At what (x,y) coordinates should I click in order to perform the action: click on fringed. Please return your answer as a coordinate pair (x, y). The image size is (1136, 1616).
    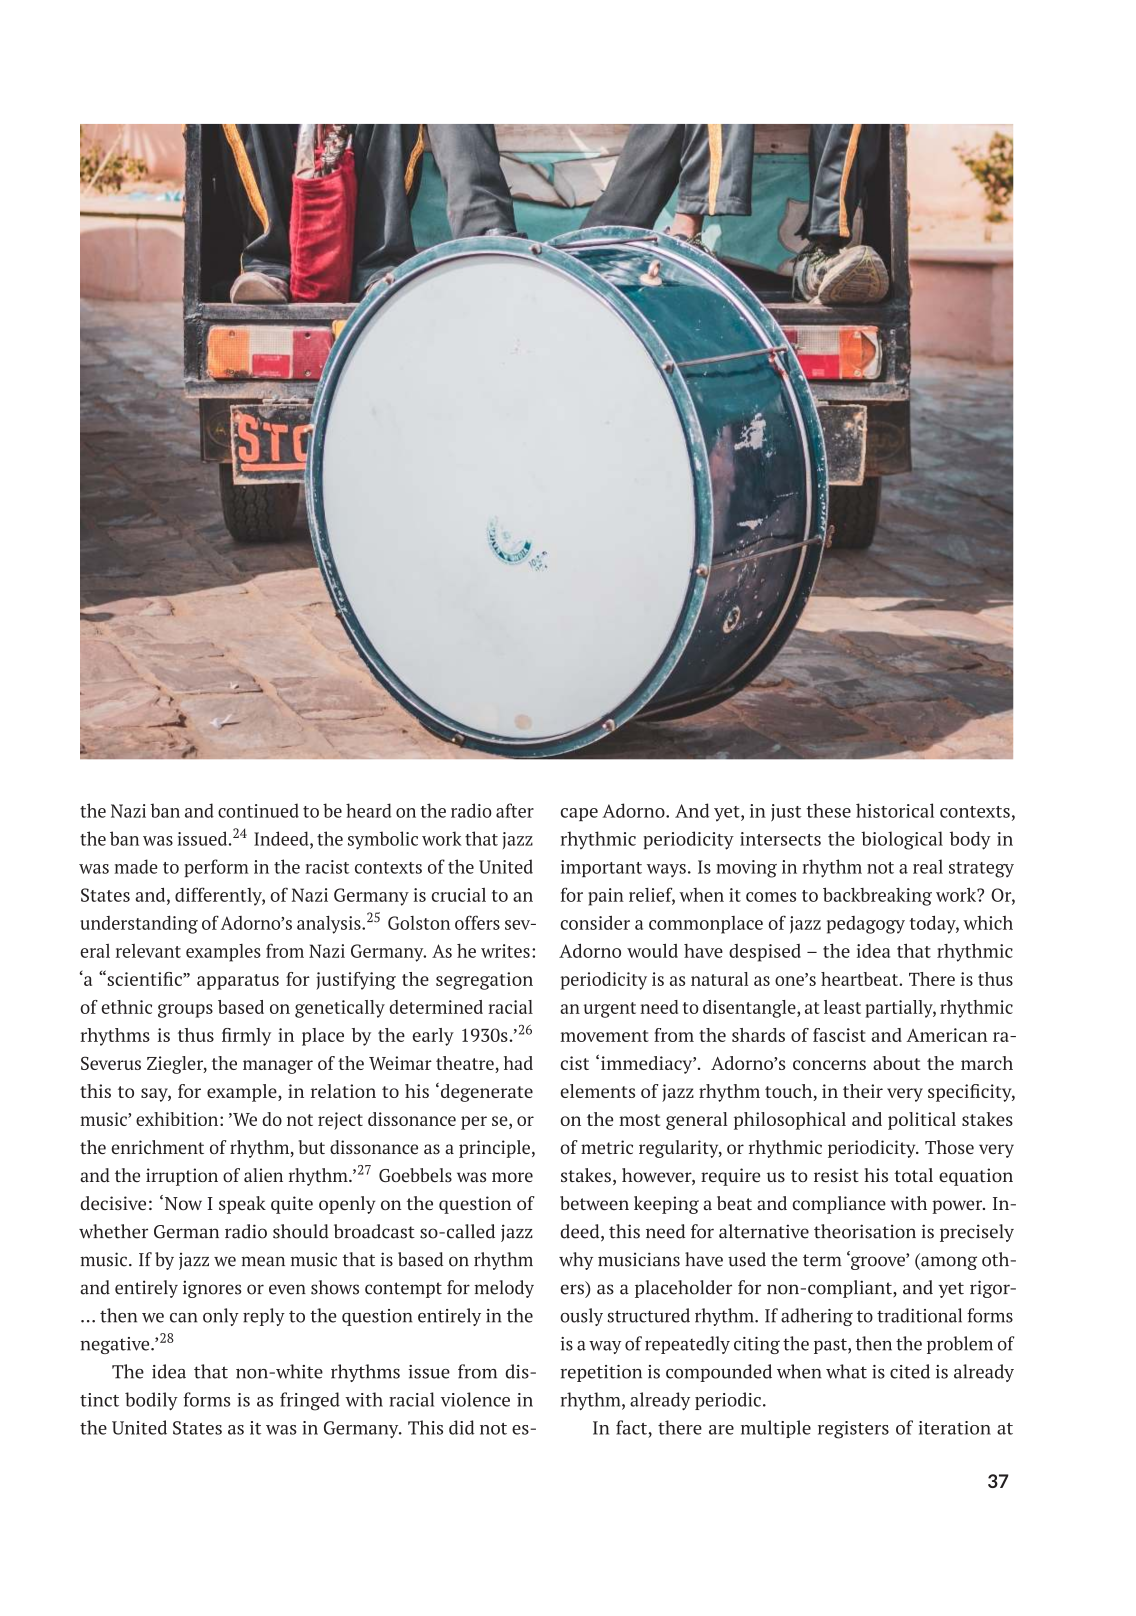
    Looking at the image, I should click on (310, 1401).
